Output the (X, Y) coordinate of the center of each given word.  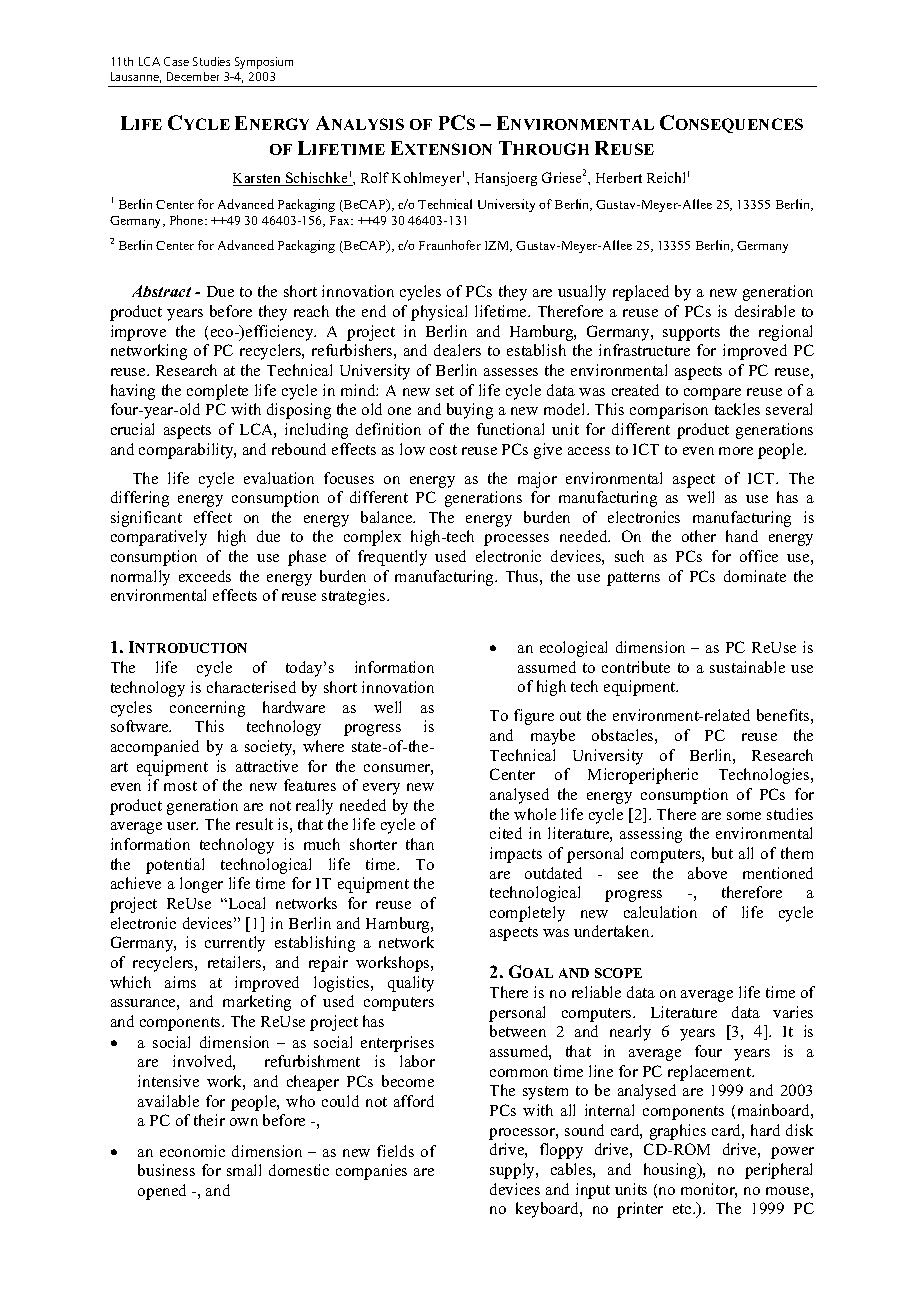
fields (395, 1151)
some (744, 816)
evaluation (279, 478)
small (244, 1170)
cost (443, 450)
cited (506, 833)
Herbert (619, 177)
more (736, 451)
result (254, 824)
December (193, 76)
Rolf (375, 177)
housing (671, 1171)
